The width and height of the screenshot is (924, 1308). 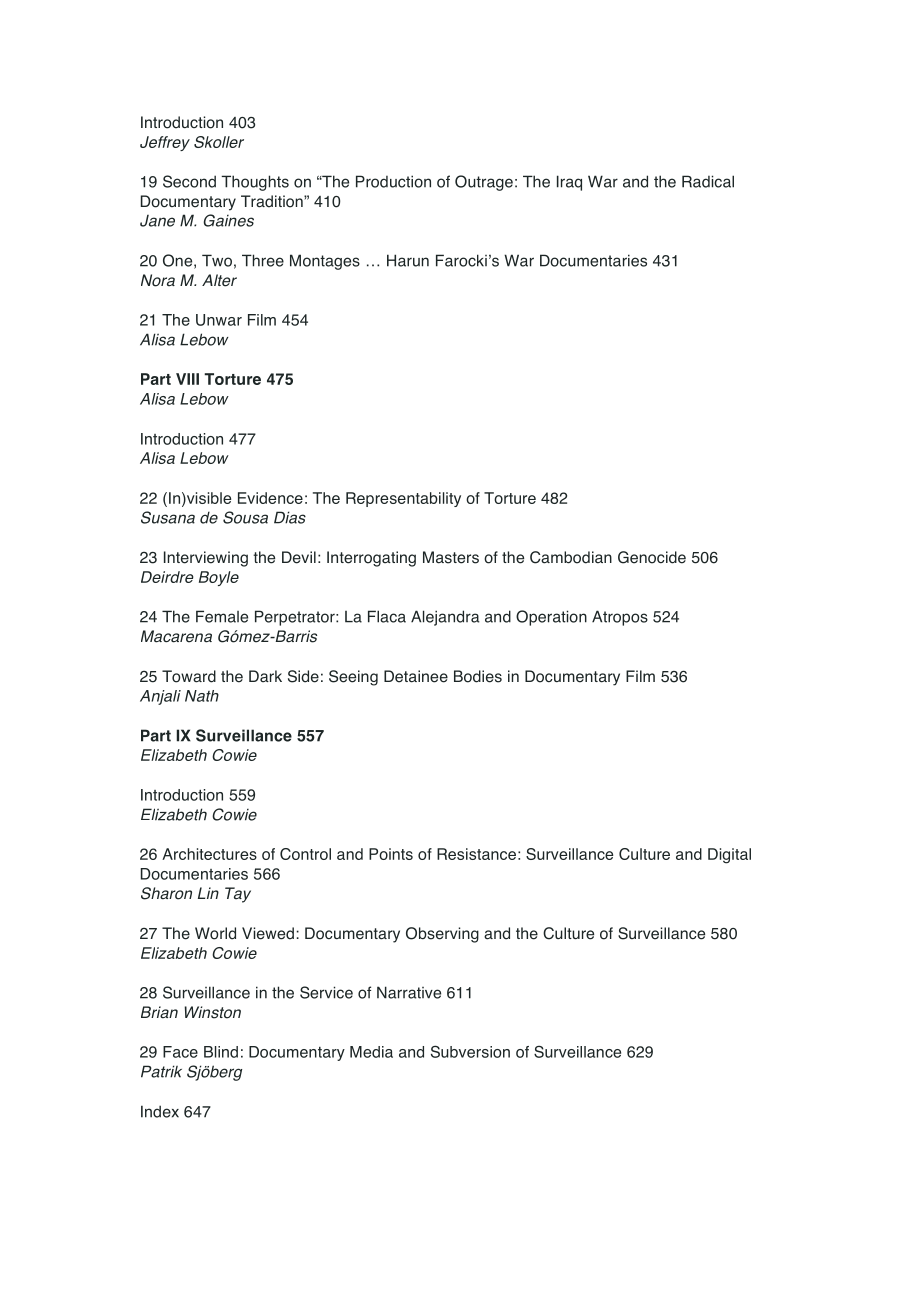 What do you see at coordinates (222, 616) in the screenshot?
I see `Female` at bounding box center [222, 616].
